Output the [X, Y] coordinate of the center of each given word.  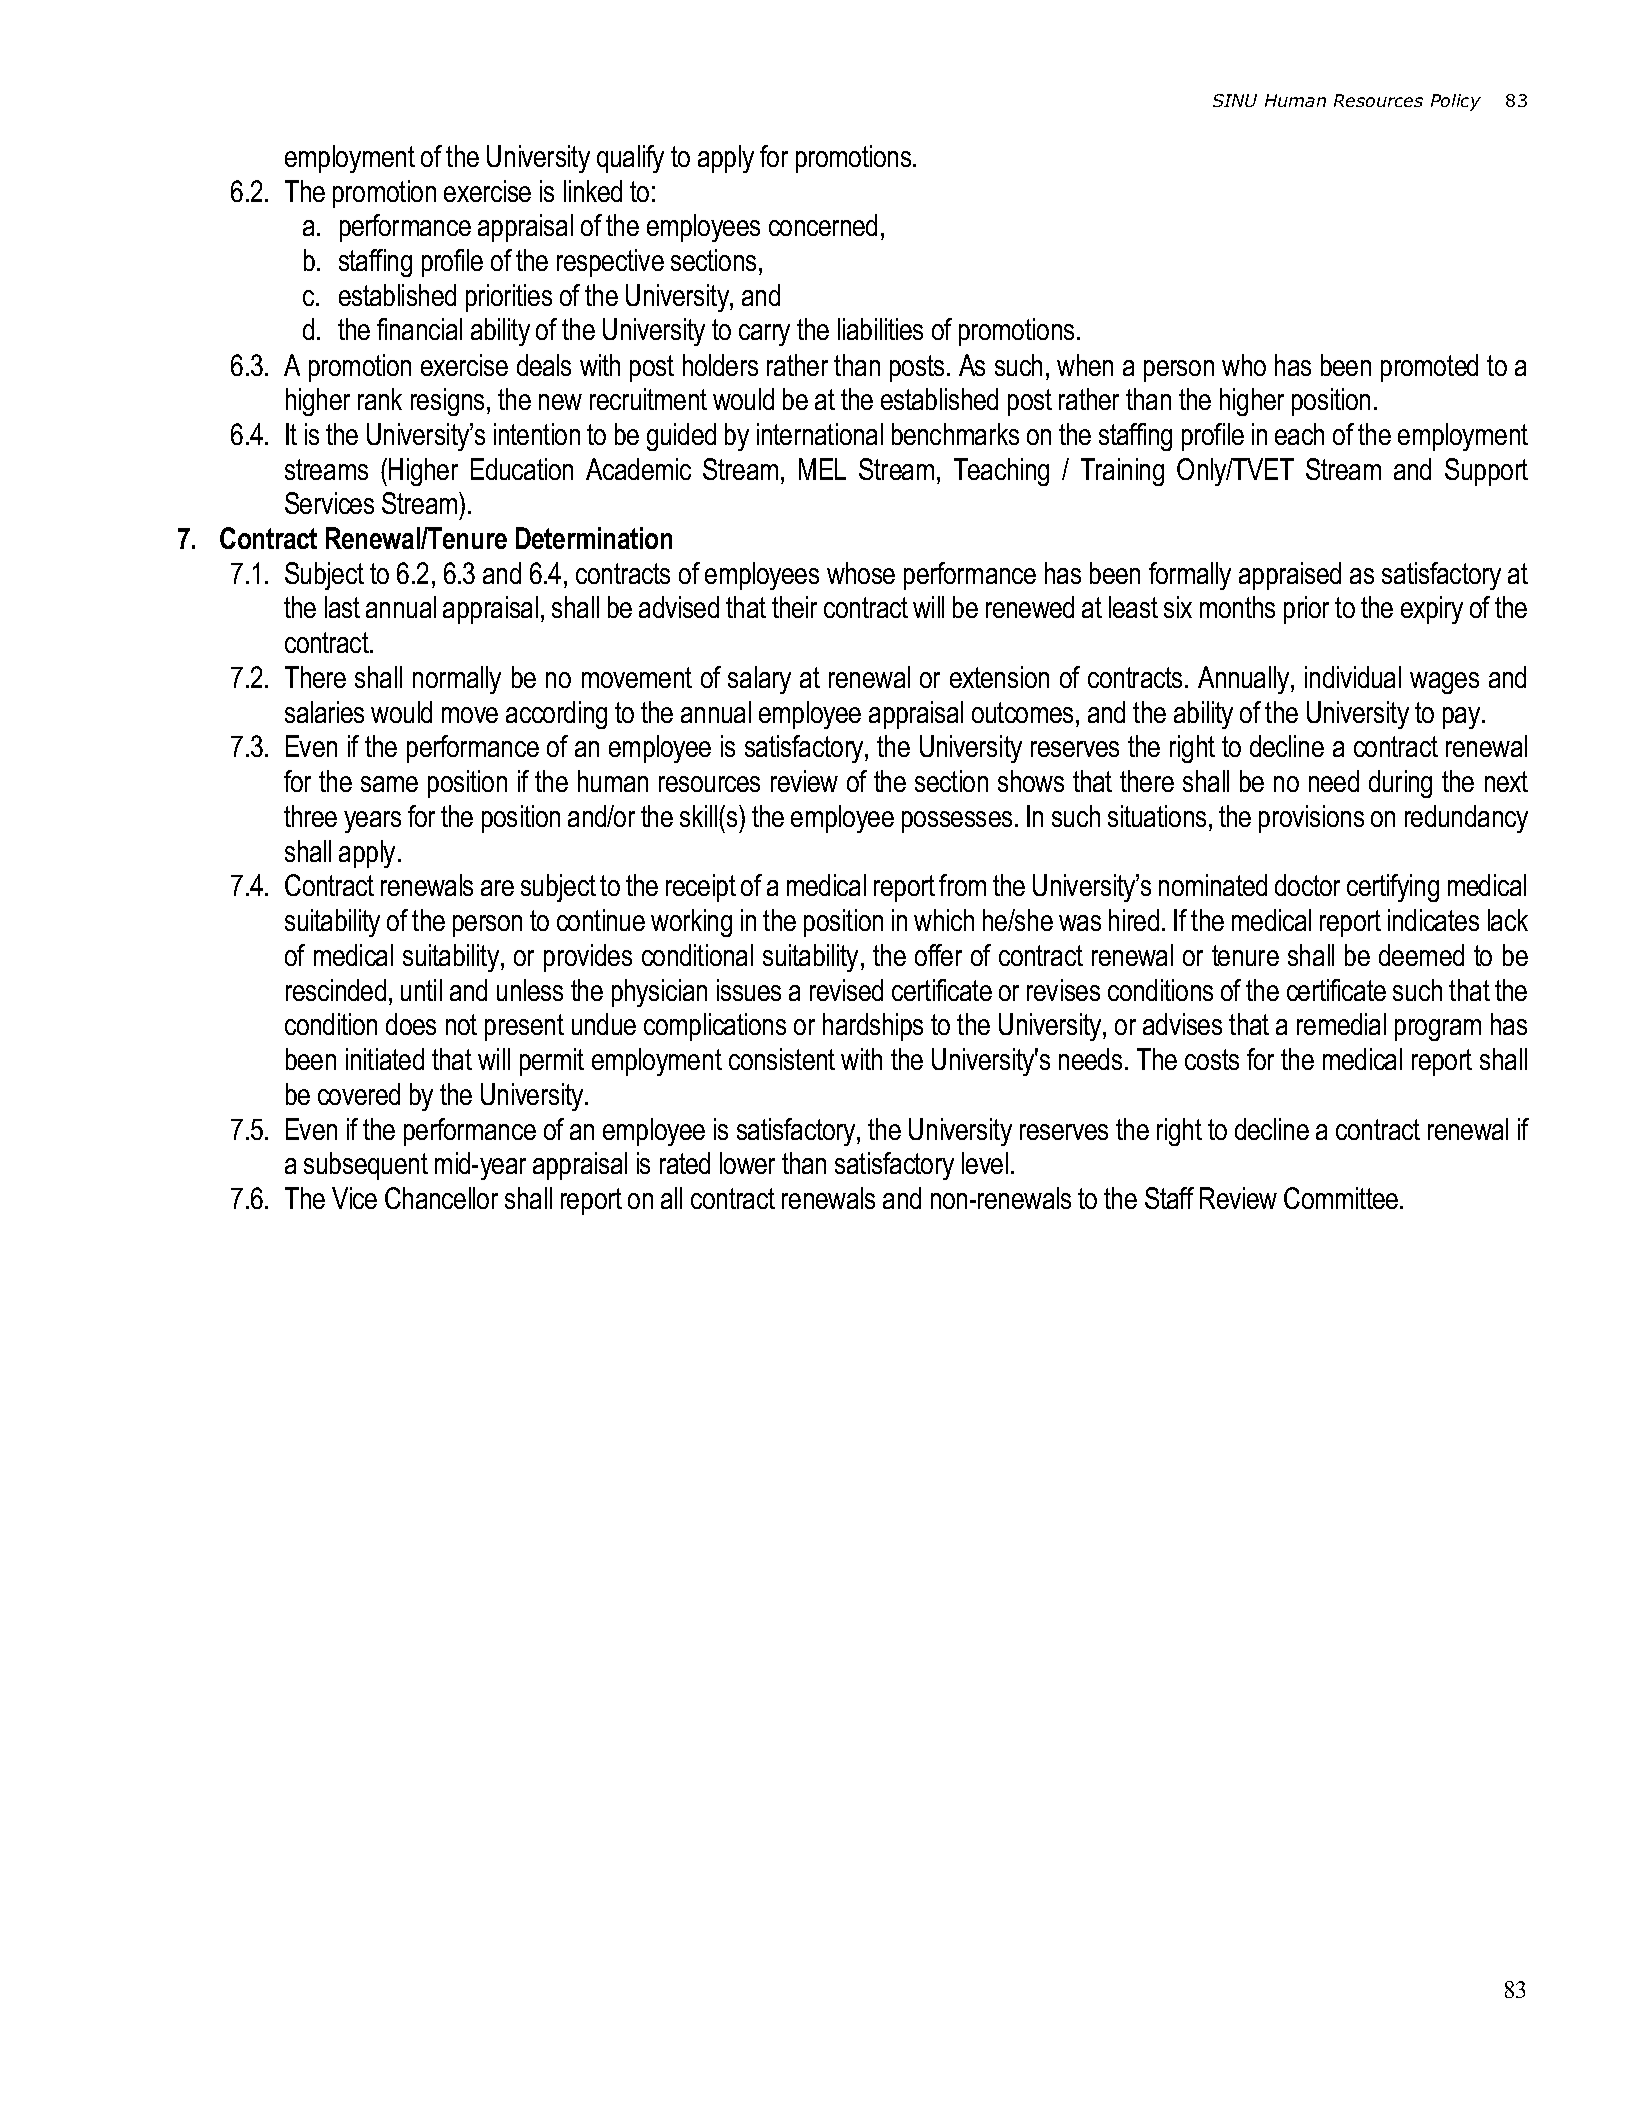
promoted [1429, 368]
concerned [823, 225]
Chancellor [441, 1198]
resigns [449, 402]
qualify [630, 159]
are [497, 888]
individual [1353, 677]
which [944, 920]
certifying [1393, 888]
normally [457, 680]
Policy [1456, 102]
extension [999, 677]
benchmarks [955, 434]
